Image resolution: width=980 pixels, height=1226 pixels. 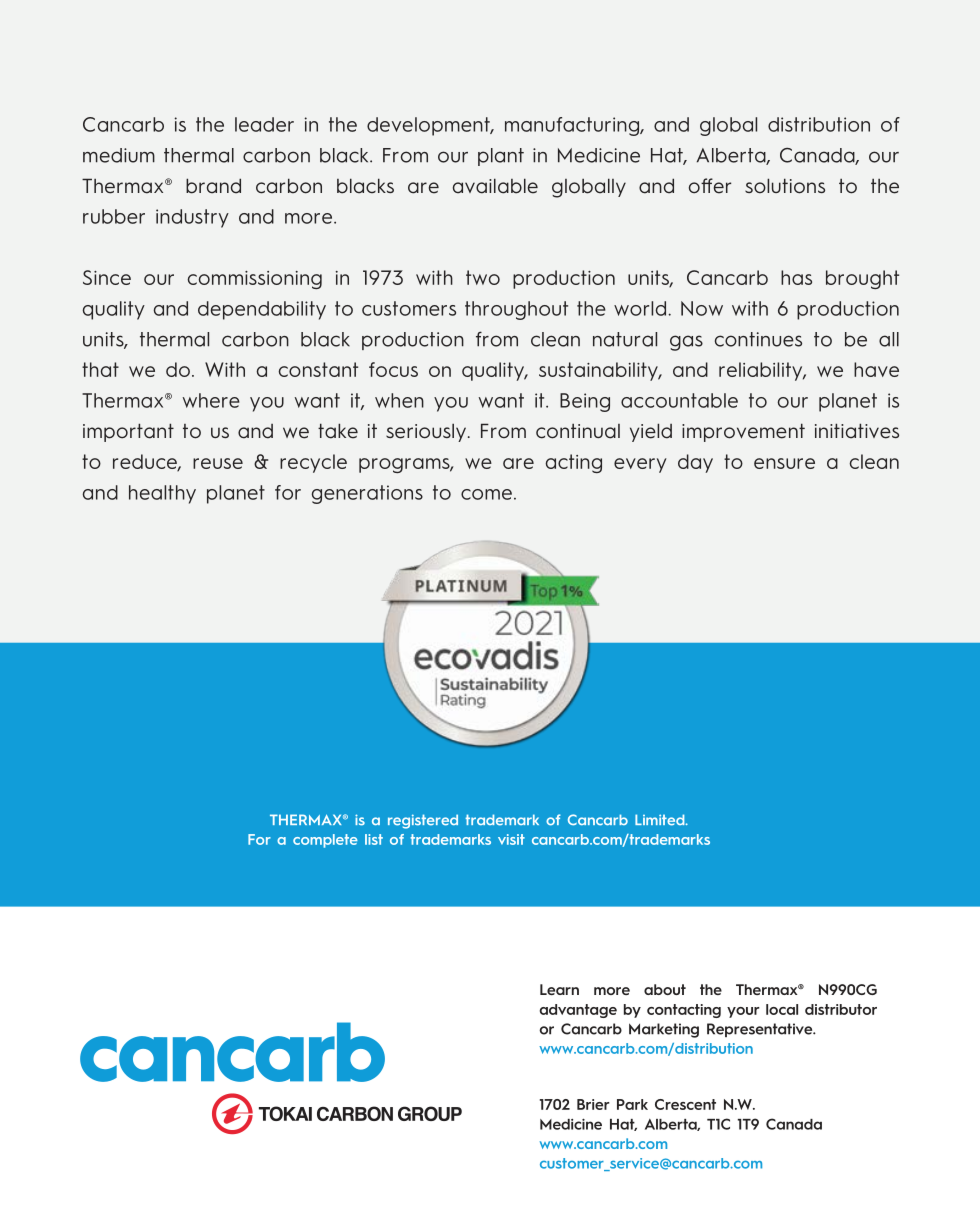 What do you see at coordinates (785, 186) in the screenshot?
I see `solutions` at bounding box center [785, 186].
